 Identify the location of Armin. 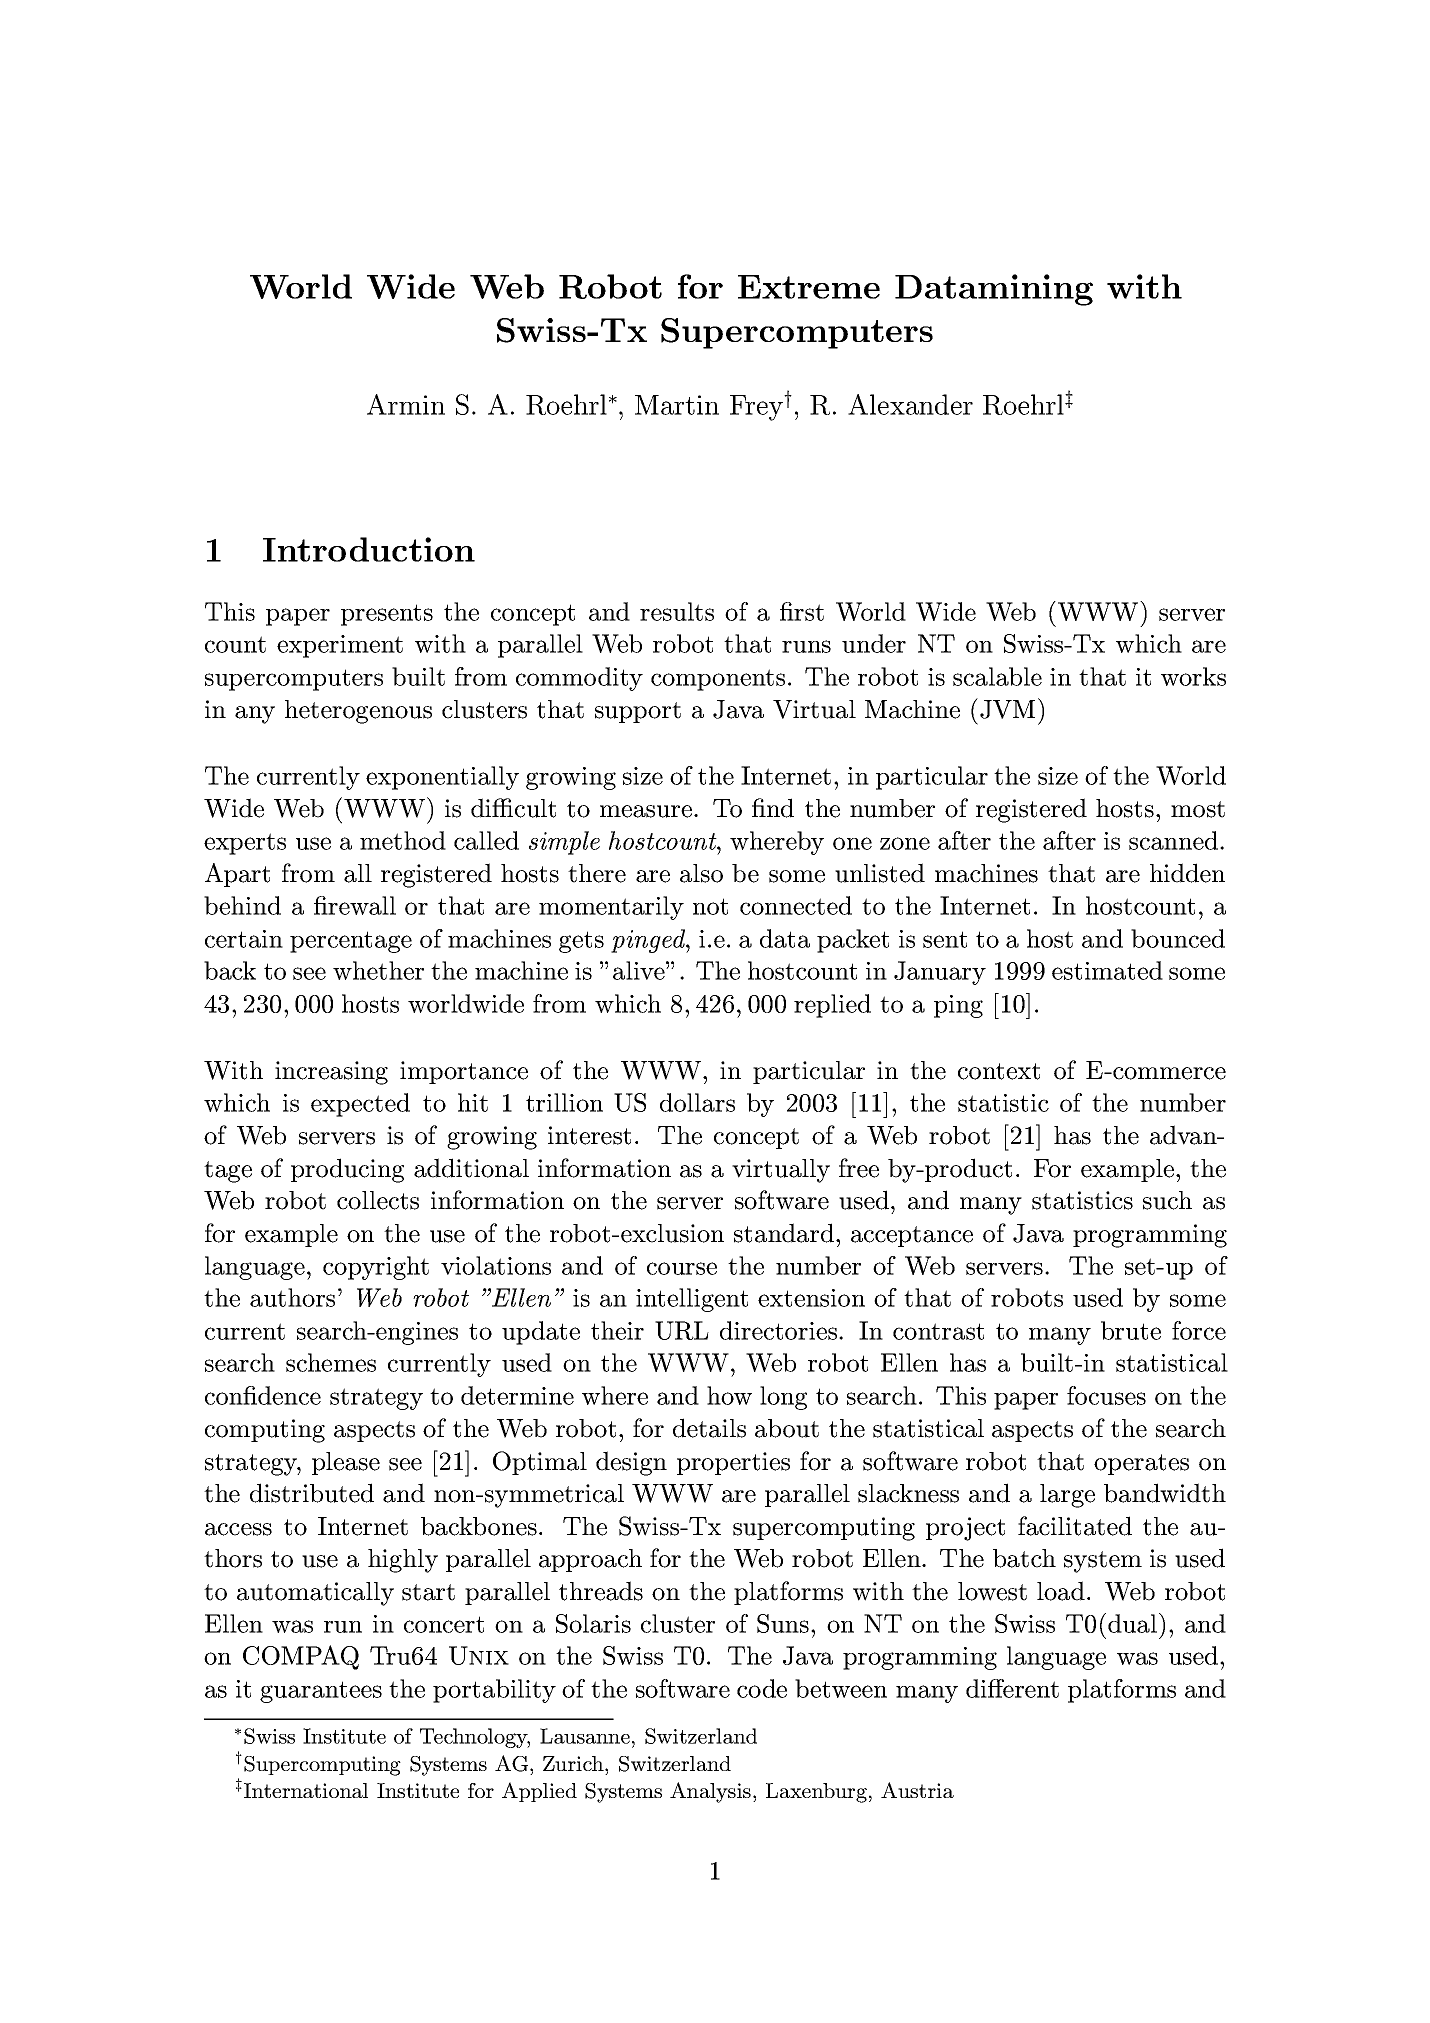
(406, 404).
